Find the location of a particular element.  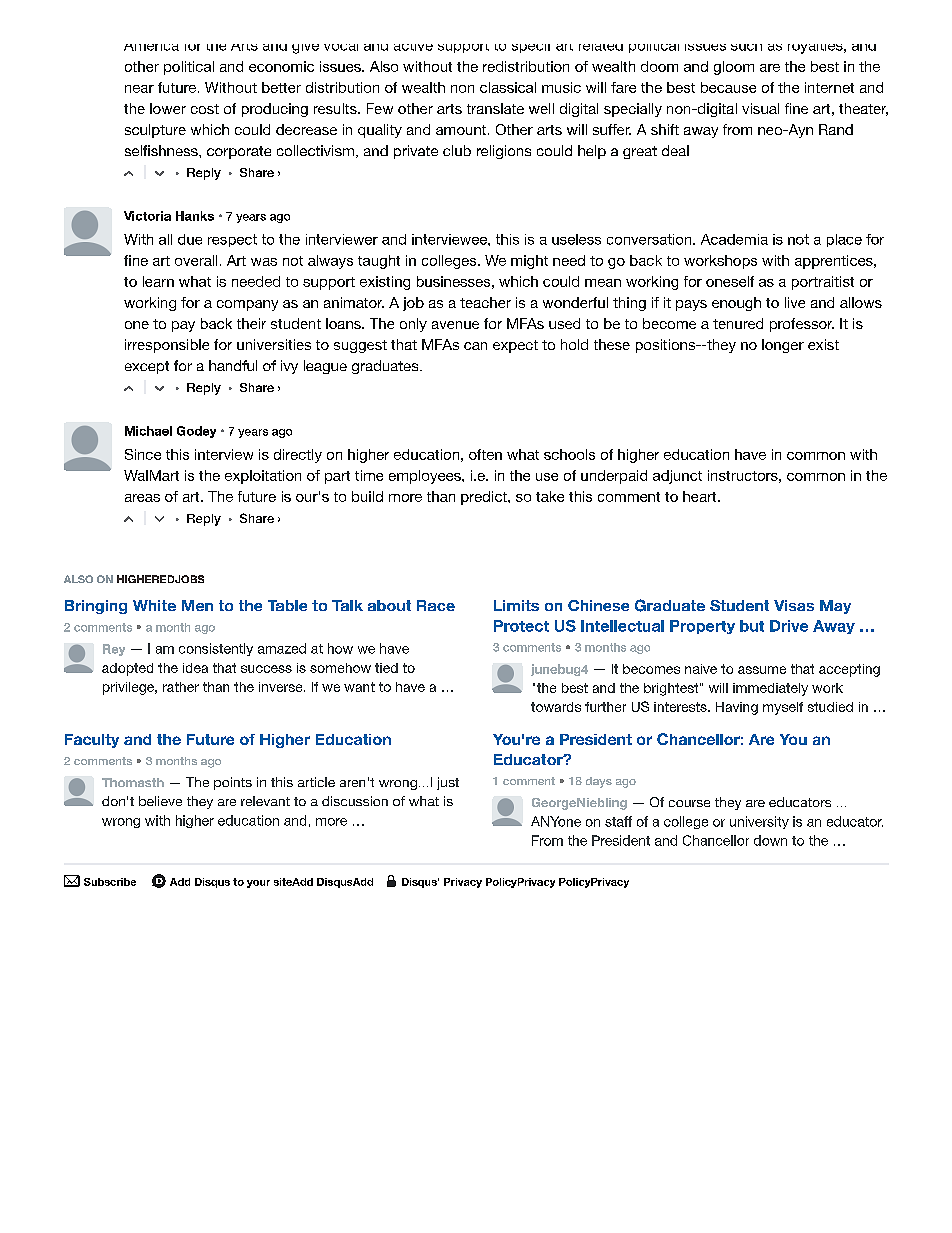

visual is located at coordinates (760, 108).
